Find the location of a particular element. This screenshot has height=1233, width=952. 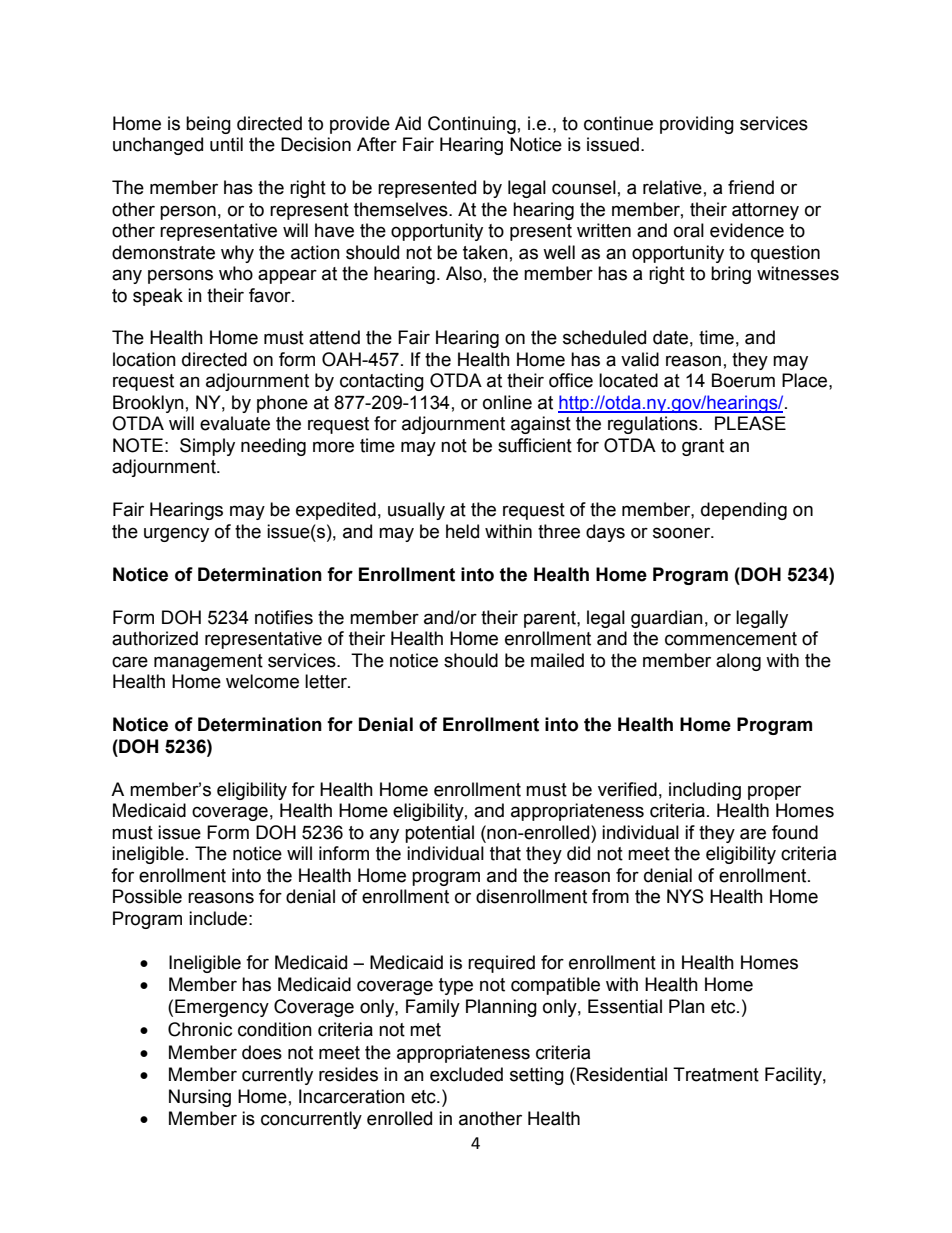

PLEASE is located at coordinates (750, 423).
